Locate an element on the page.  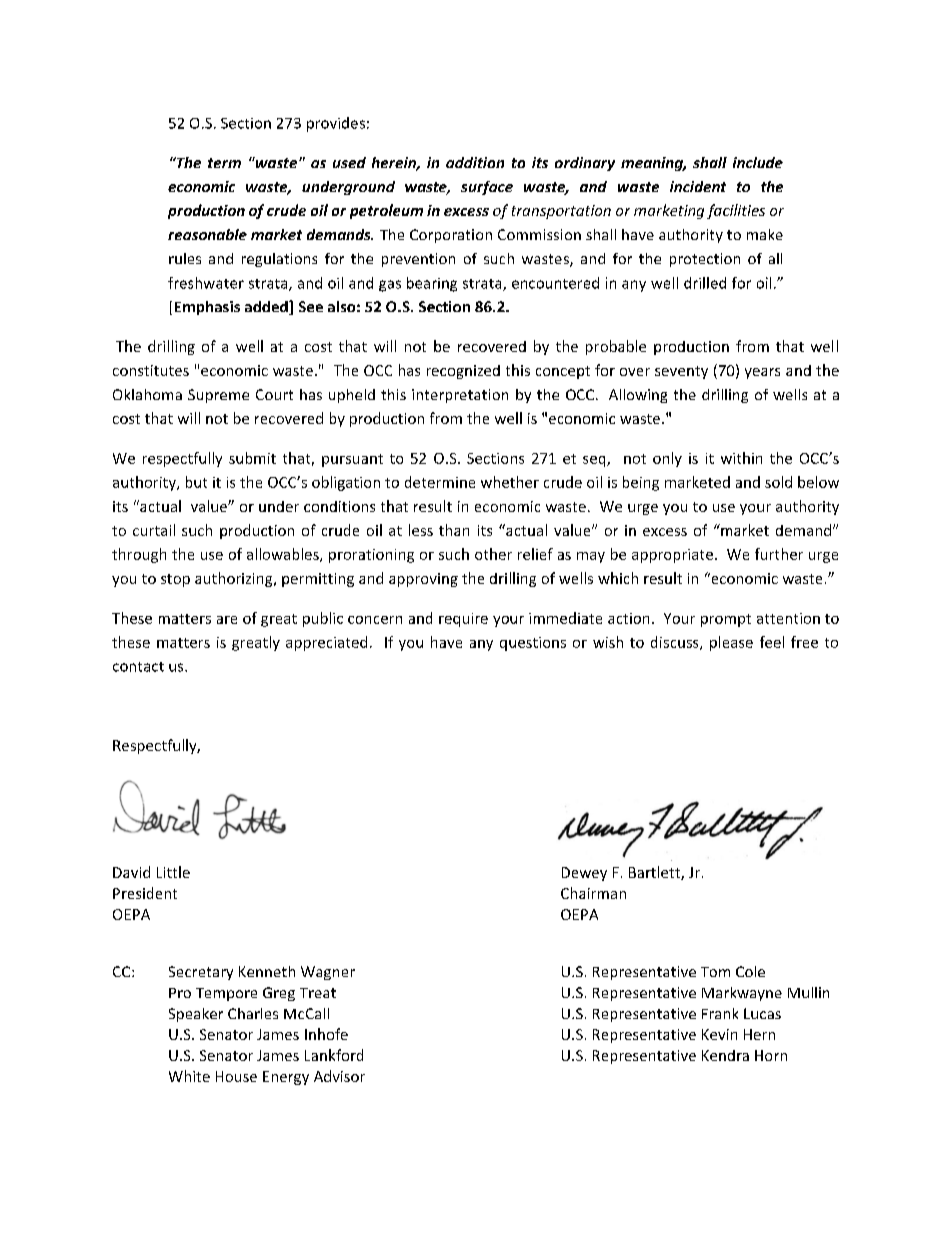
Dewey is located at coordinates (584, 874).
